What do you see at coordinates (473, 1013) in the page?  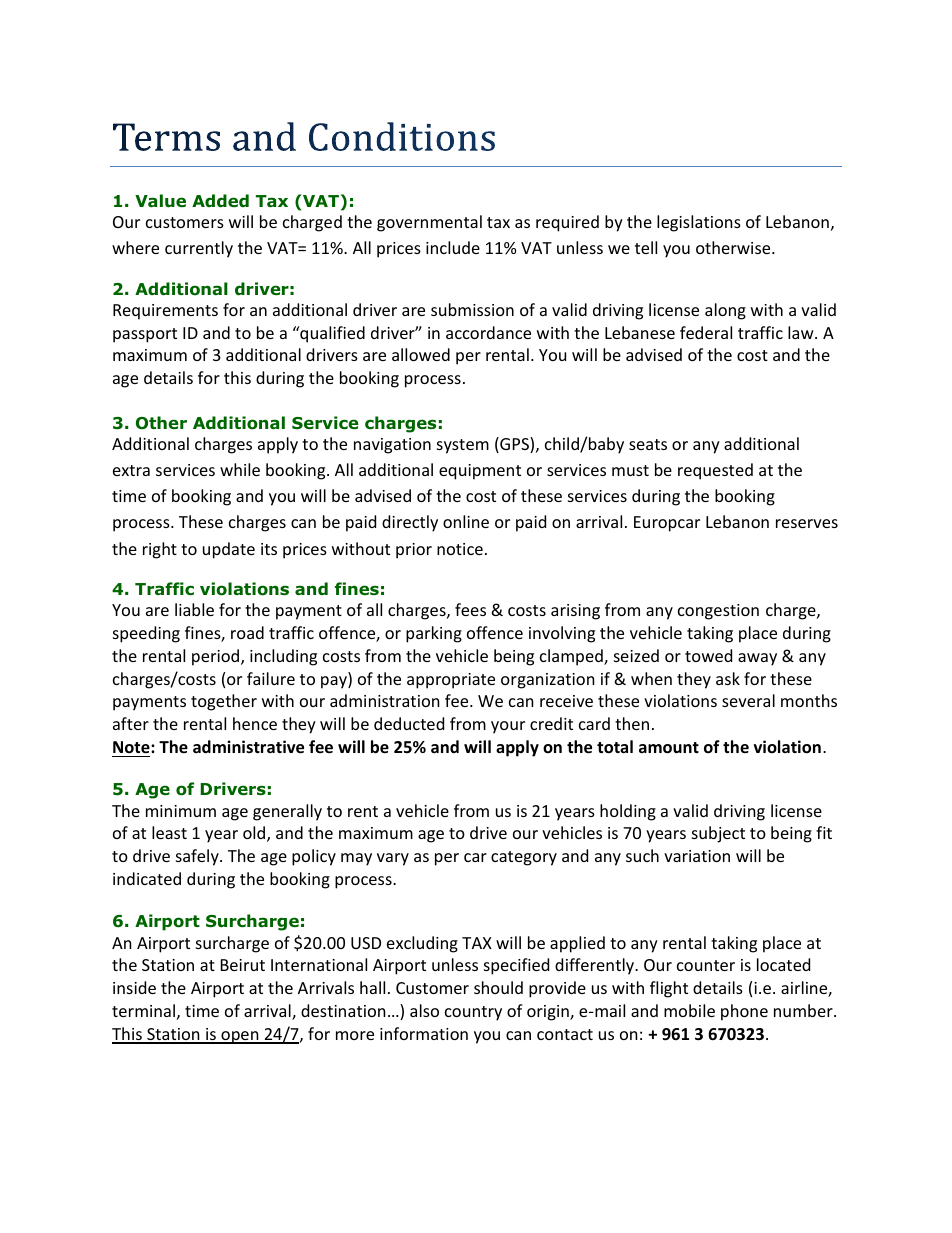 I see `country` at bounding box center [473, 1013].
